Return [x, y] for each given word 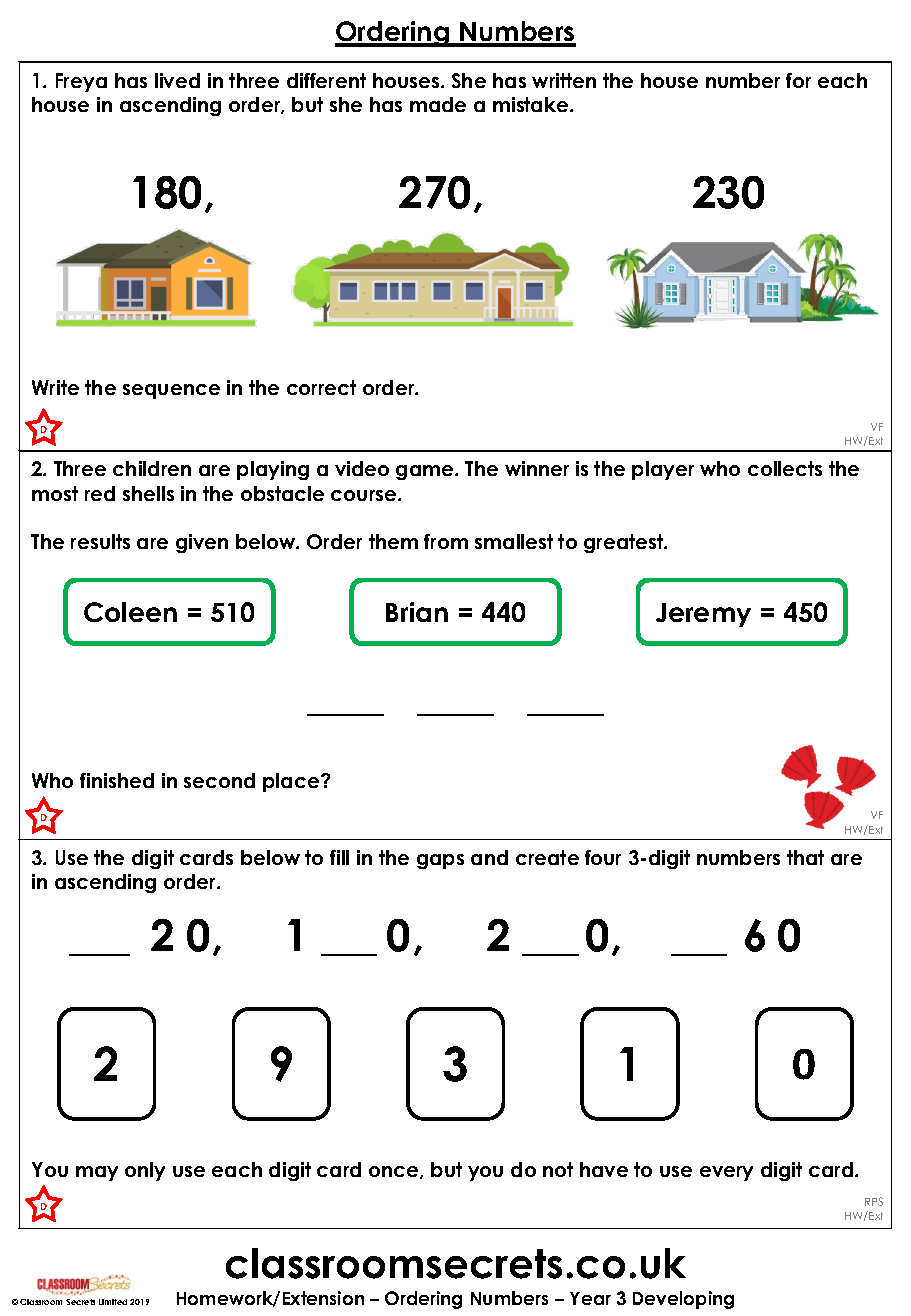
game [426, 472]
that [805, 857]
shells [148, 493]
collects [785, 468]
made [438, 104]
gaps [440, 861]
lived [177, 80]
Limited [113, 1302]
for [798, 80]
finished [117, 780]
